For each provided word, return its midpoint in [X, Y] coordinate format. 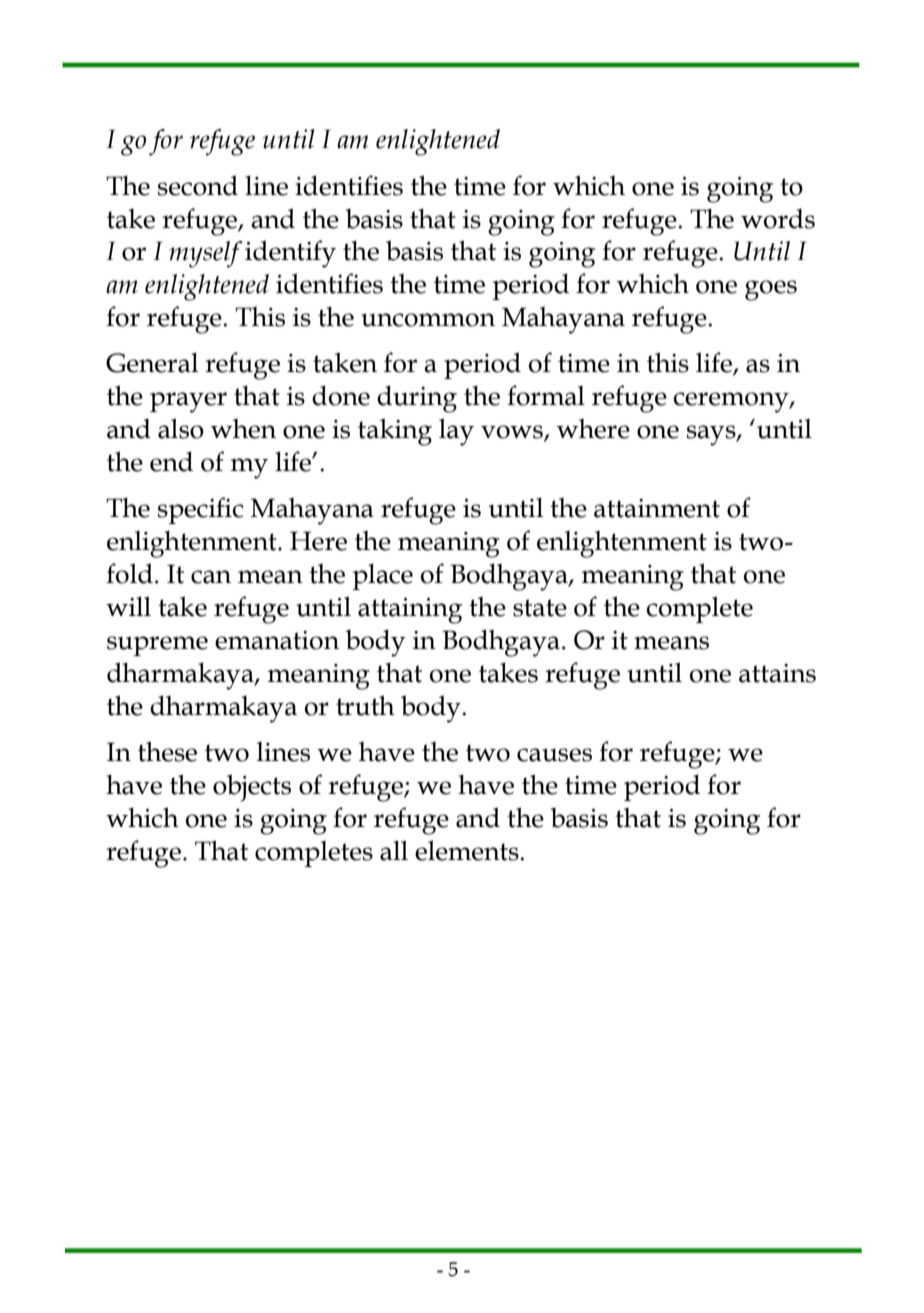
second [198, 185]
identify [290, 254]
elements [468, 850]
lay [456, 432]
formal [546, 395]
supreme [157, 646]
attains [777, 673]
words [778, 218]
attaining [410, 611]
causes [554, 755]
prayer [188, 402]
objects [252, 788]
